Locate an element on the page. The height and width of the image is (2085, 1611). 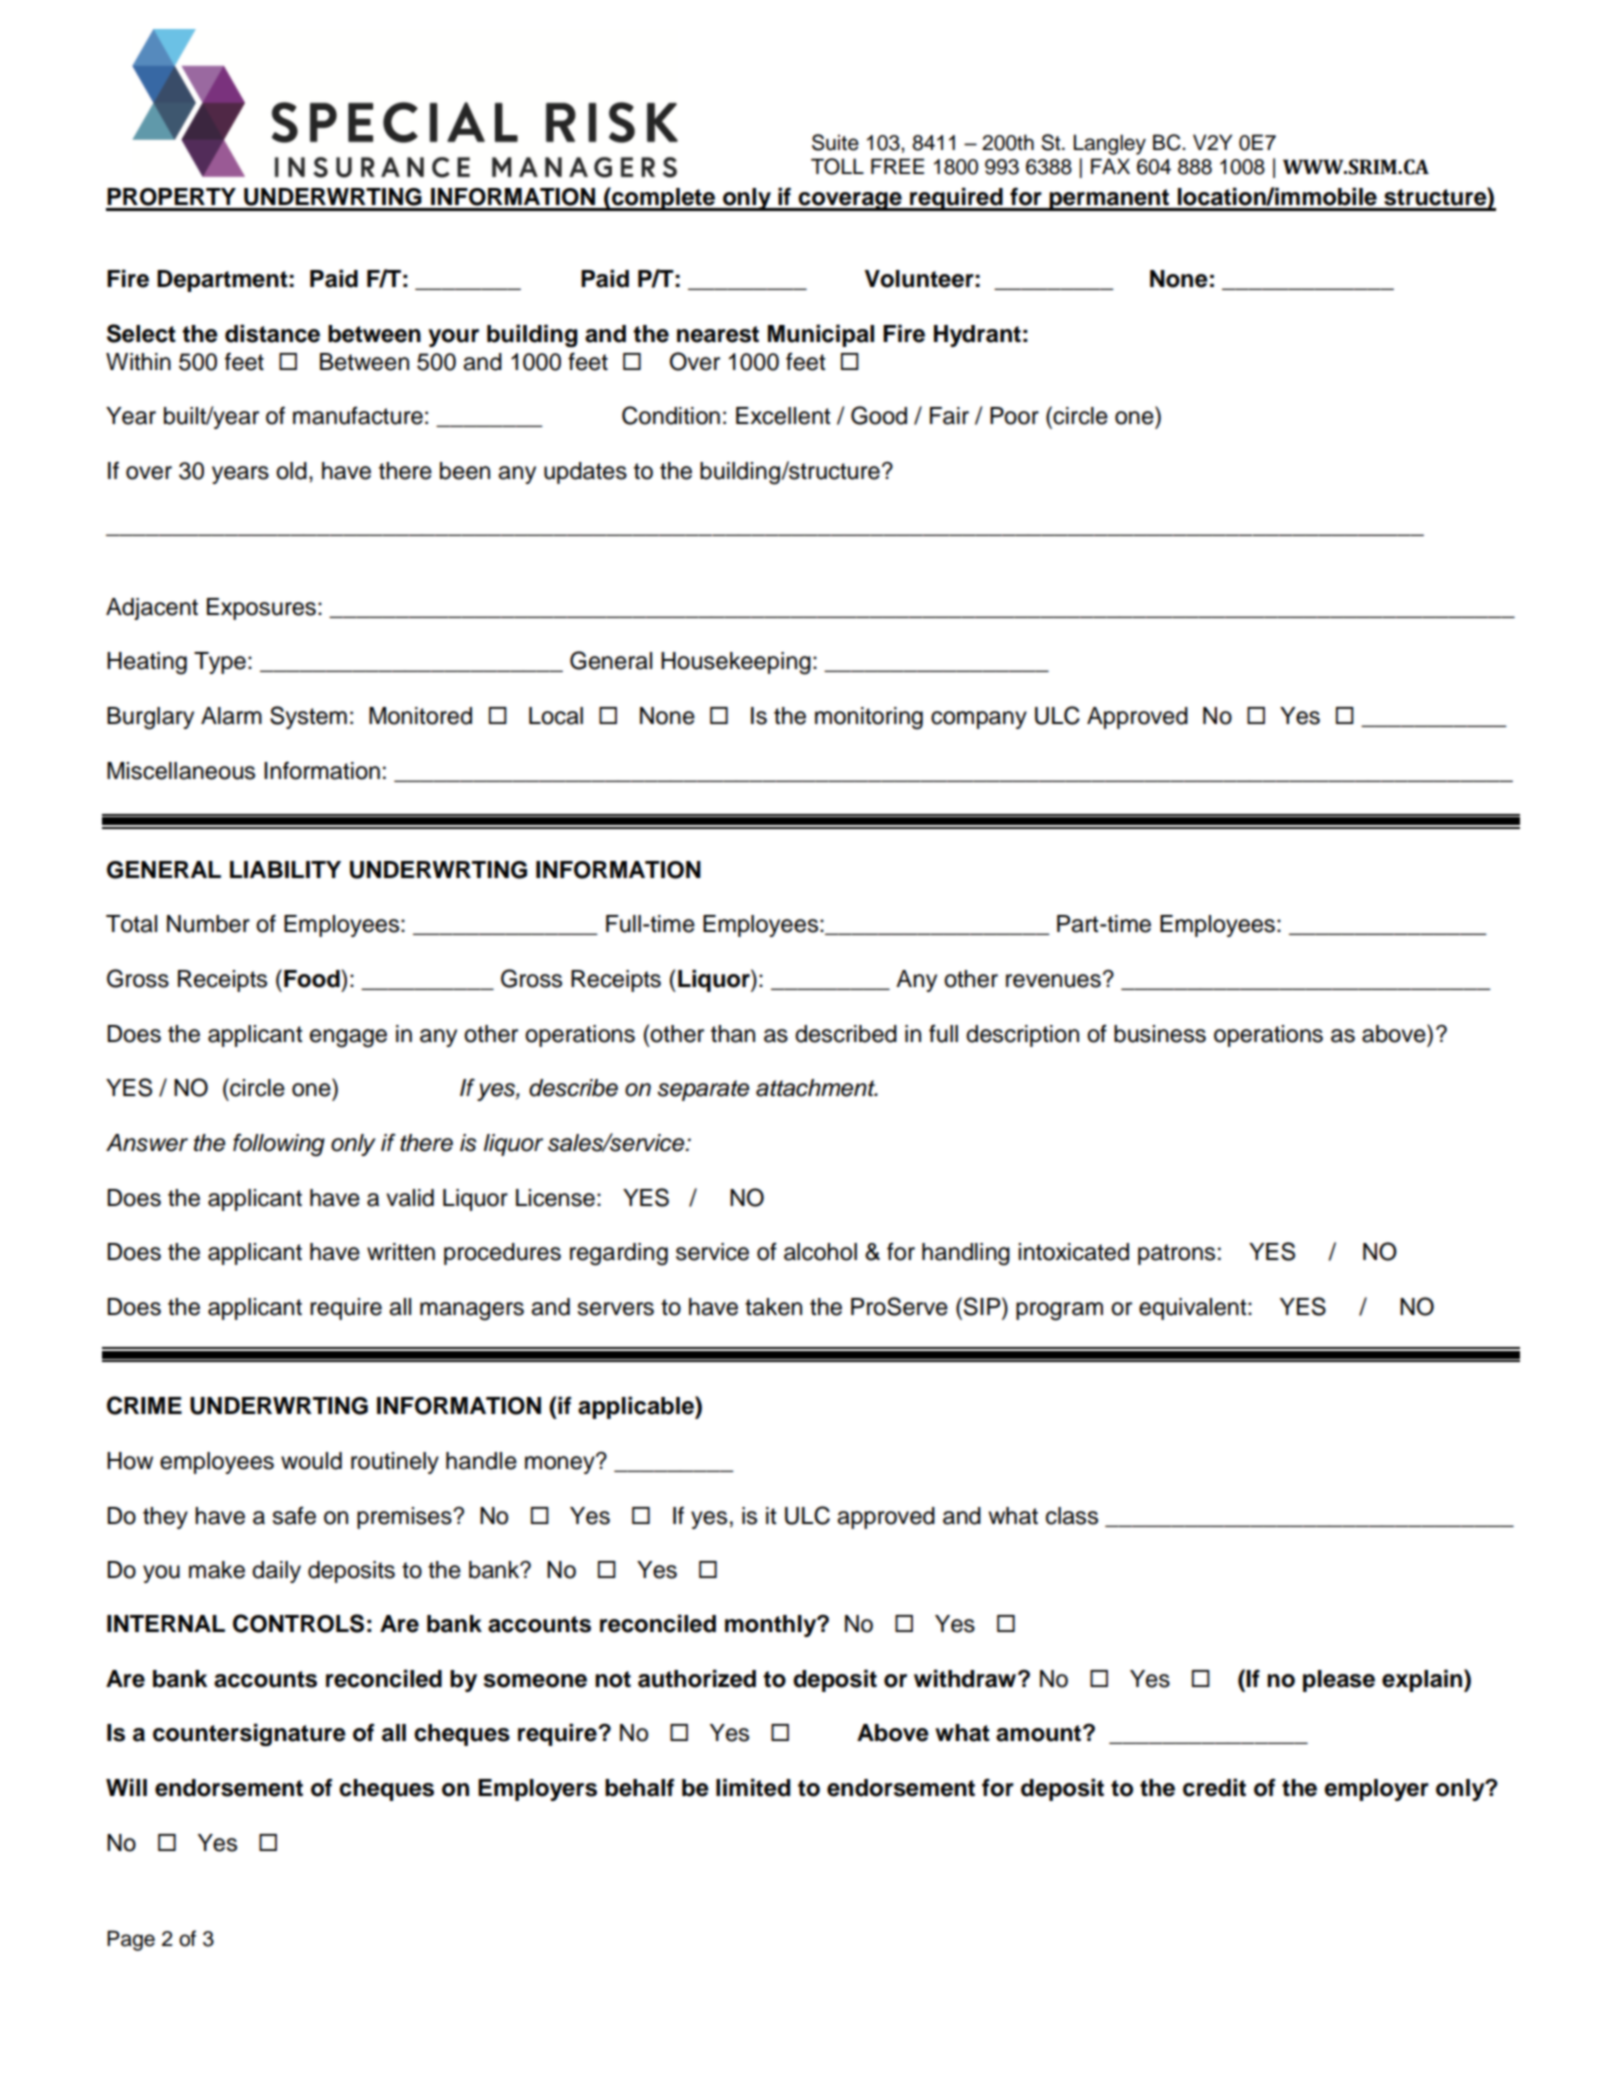
credit is located at coordinates (1214, 1787).
